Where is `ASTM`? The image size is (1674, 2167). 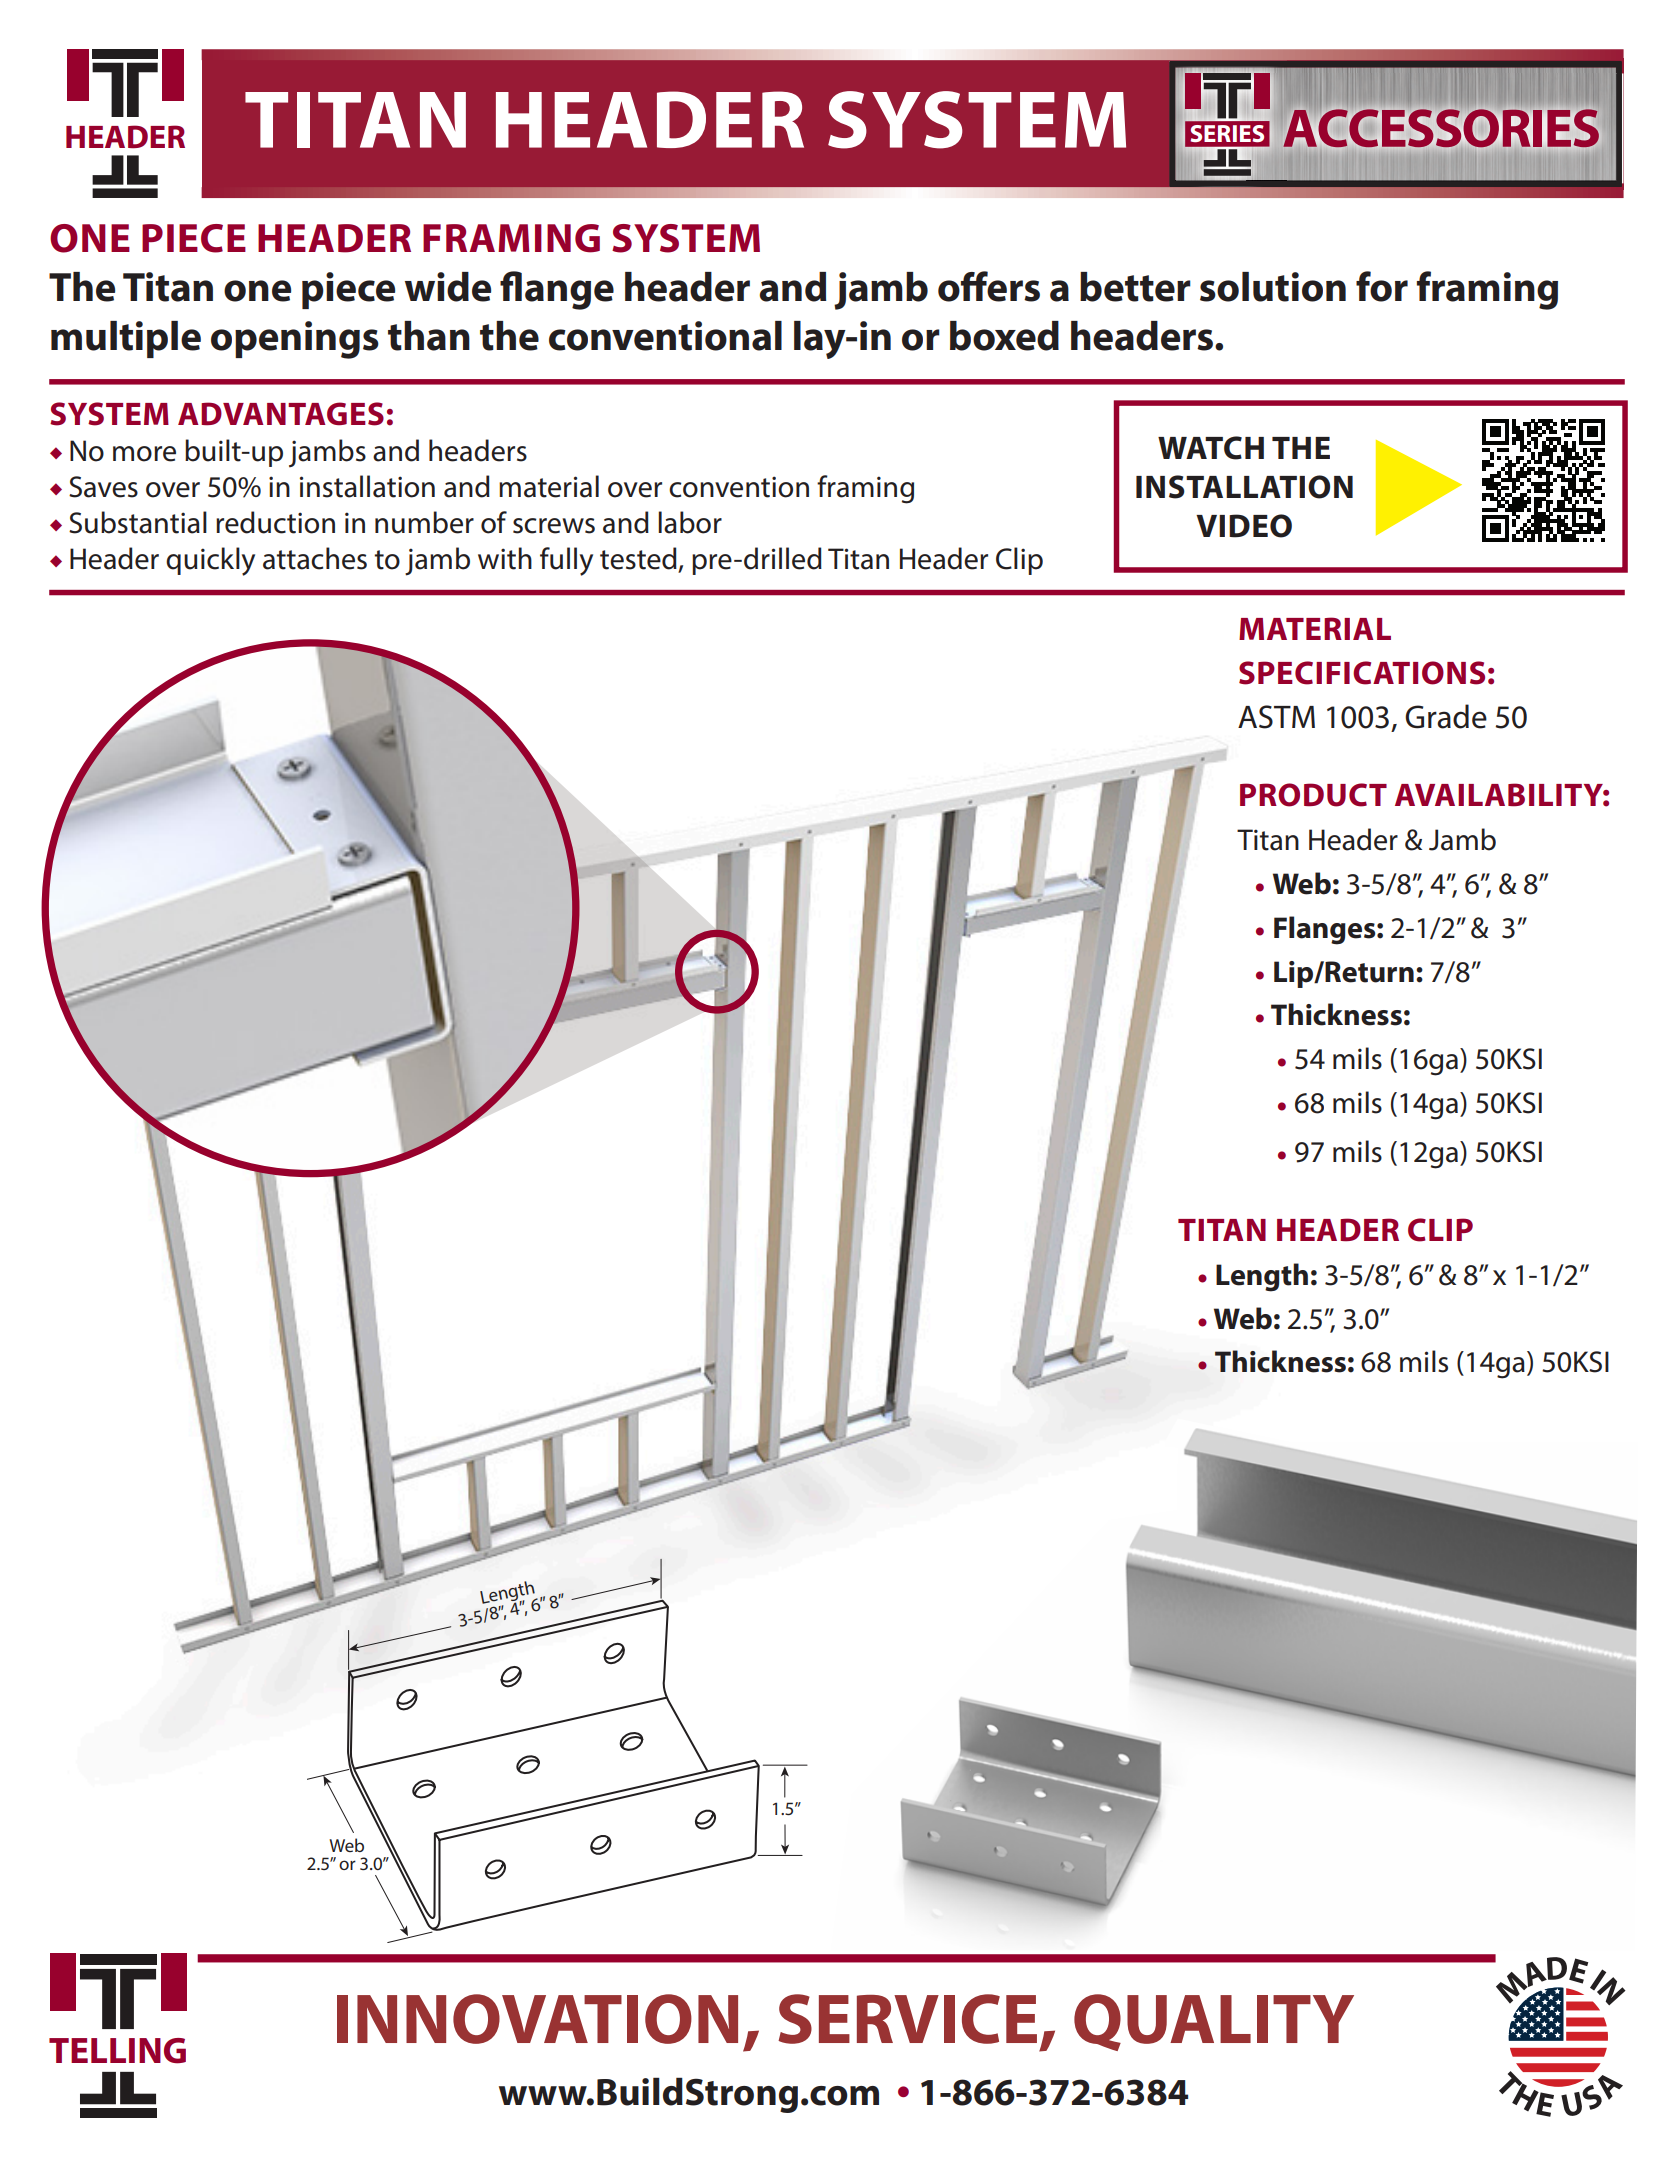
ASTM is located at coordinates (1276, 717).
